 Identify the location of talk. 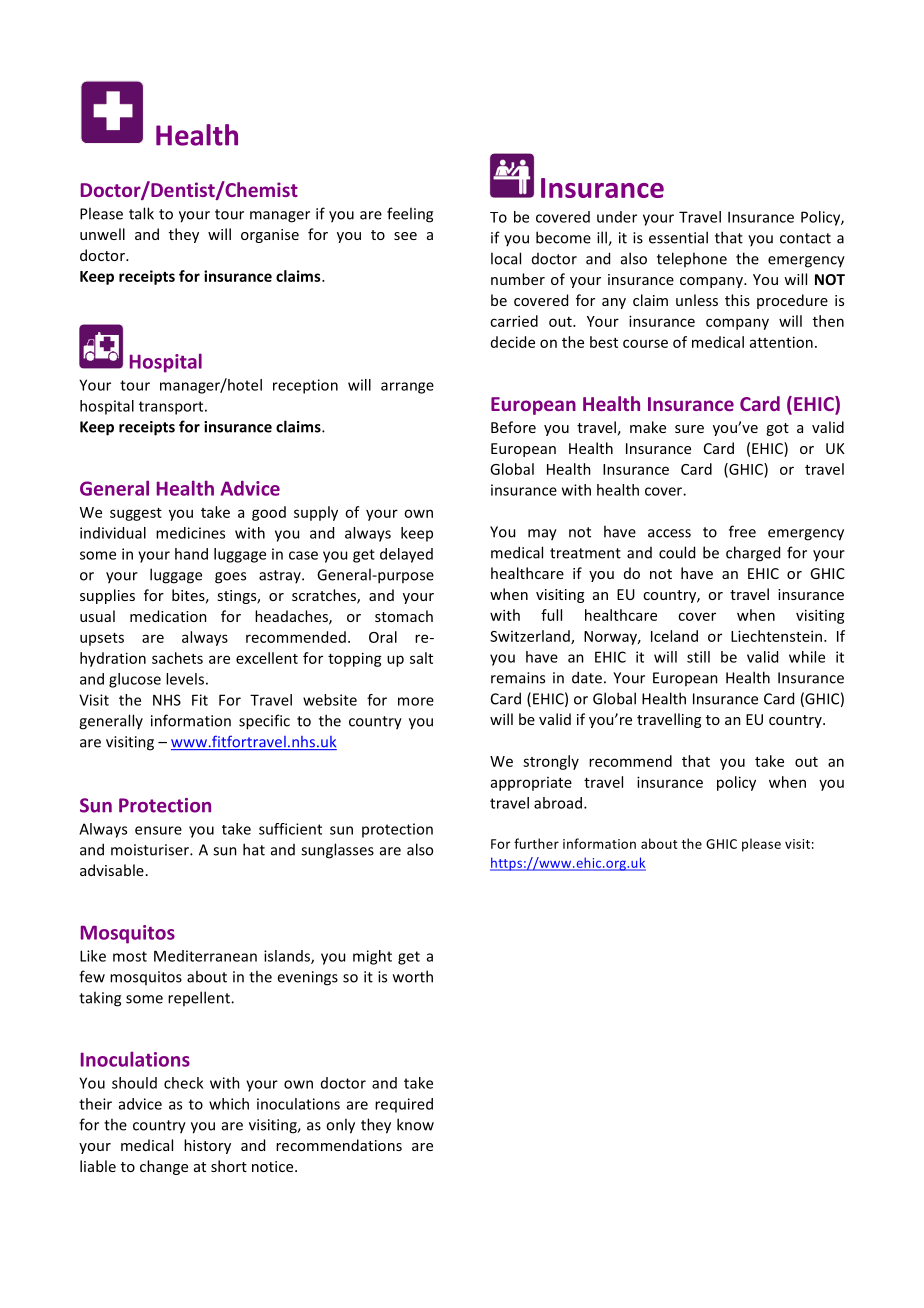
(141, 213).
